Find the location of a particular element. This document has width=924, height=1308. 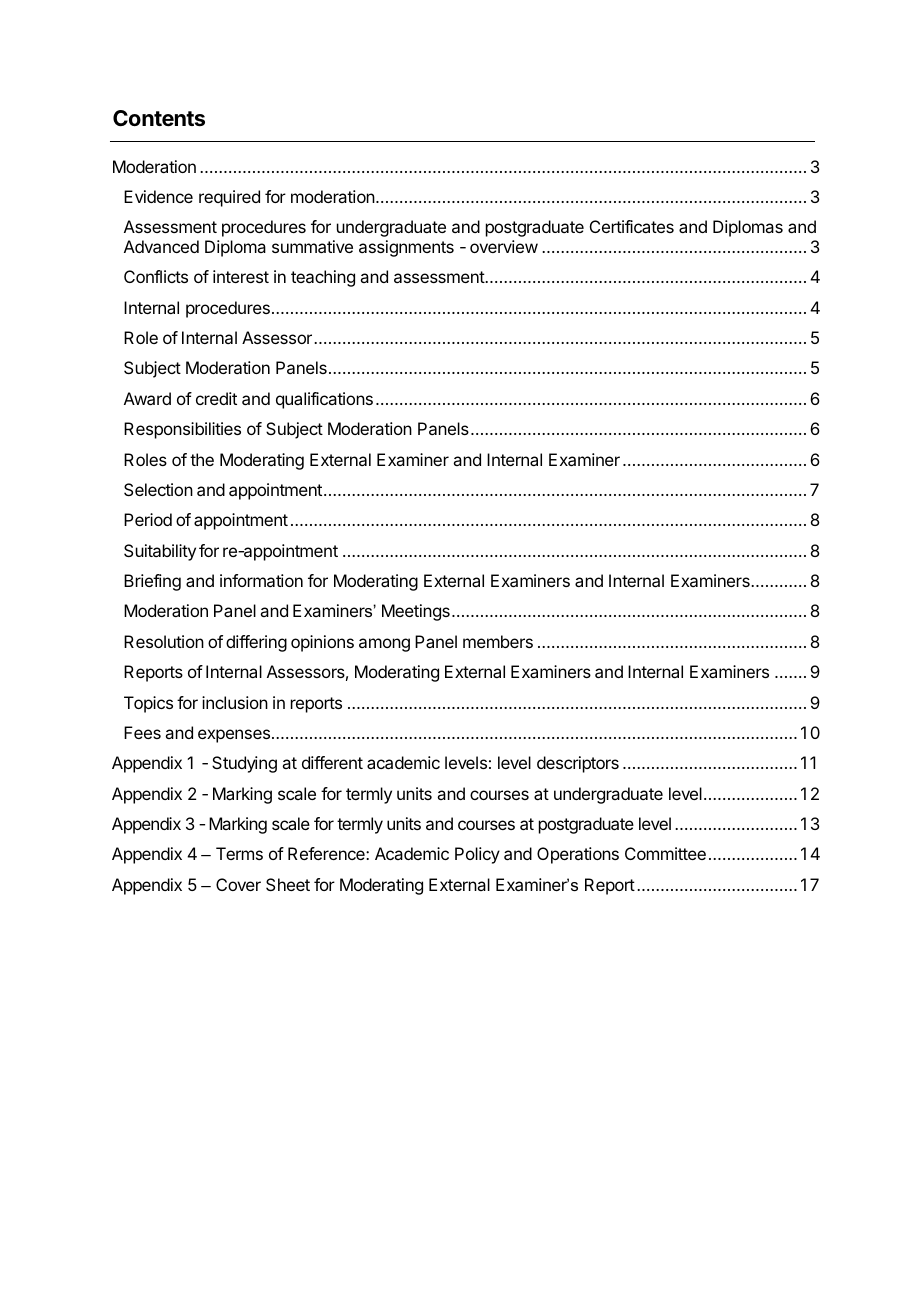

inclusion is located at coordinates (235, 702).
